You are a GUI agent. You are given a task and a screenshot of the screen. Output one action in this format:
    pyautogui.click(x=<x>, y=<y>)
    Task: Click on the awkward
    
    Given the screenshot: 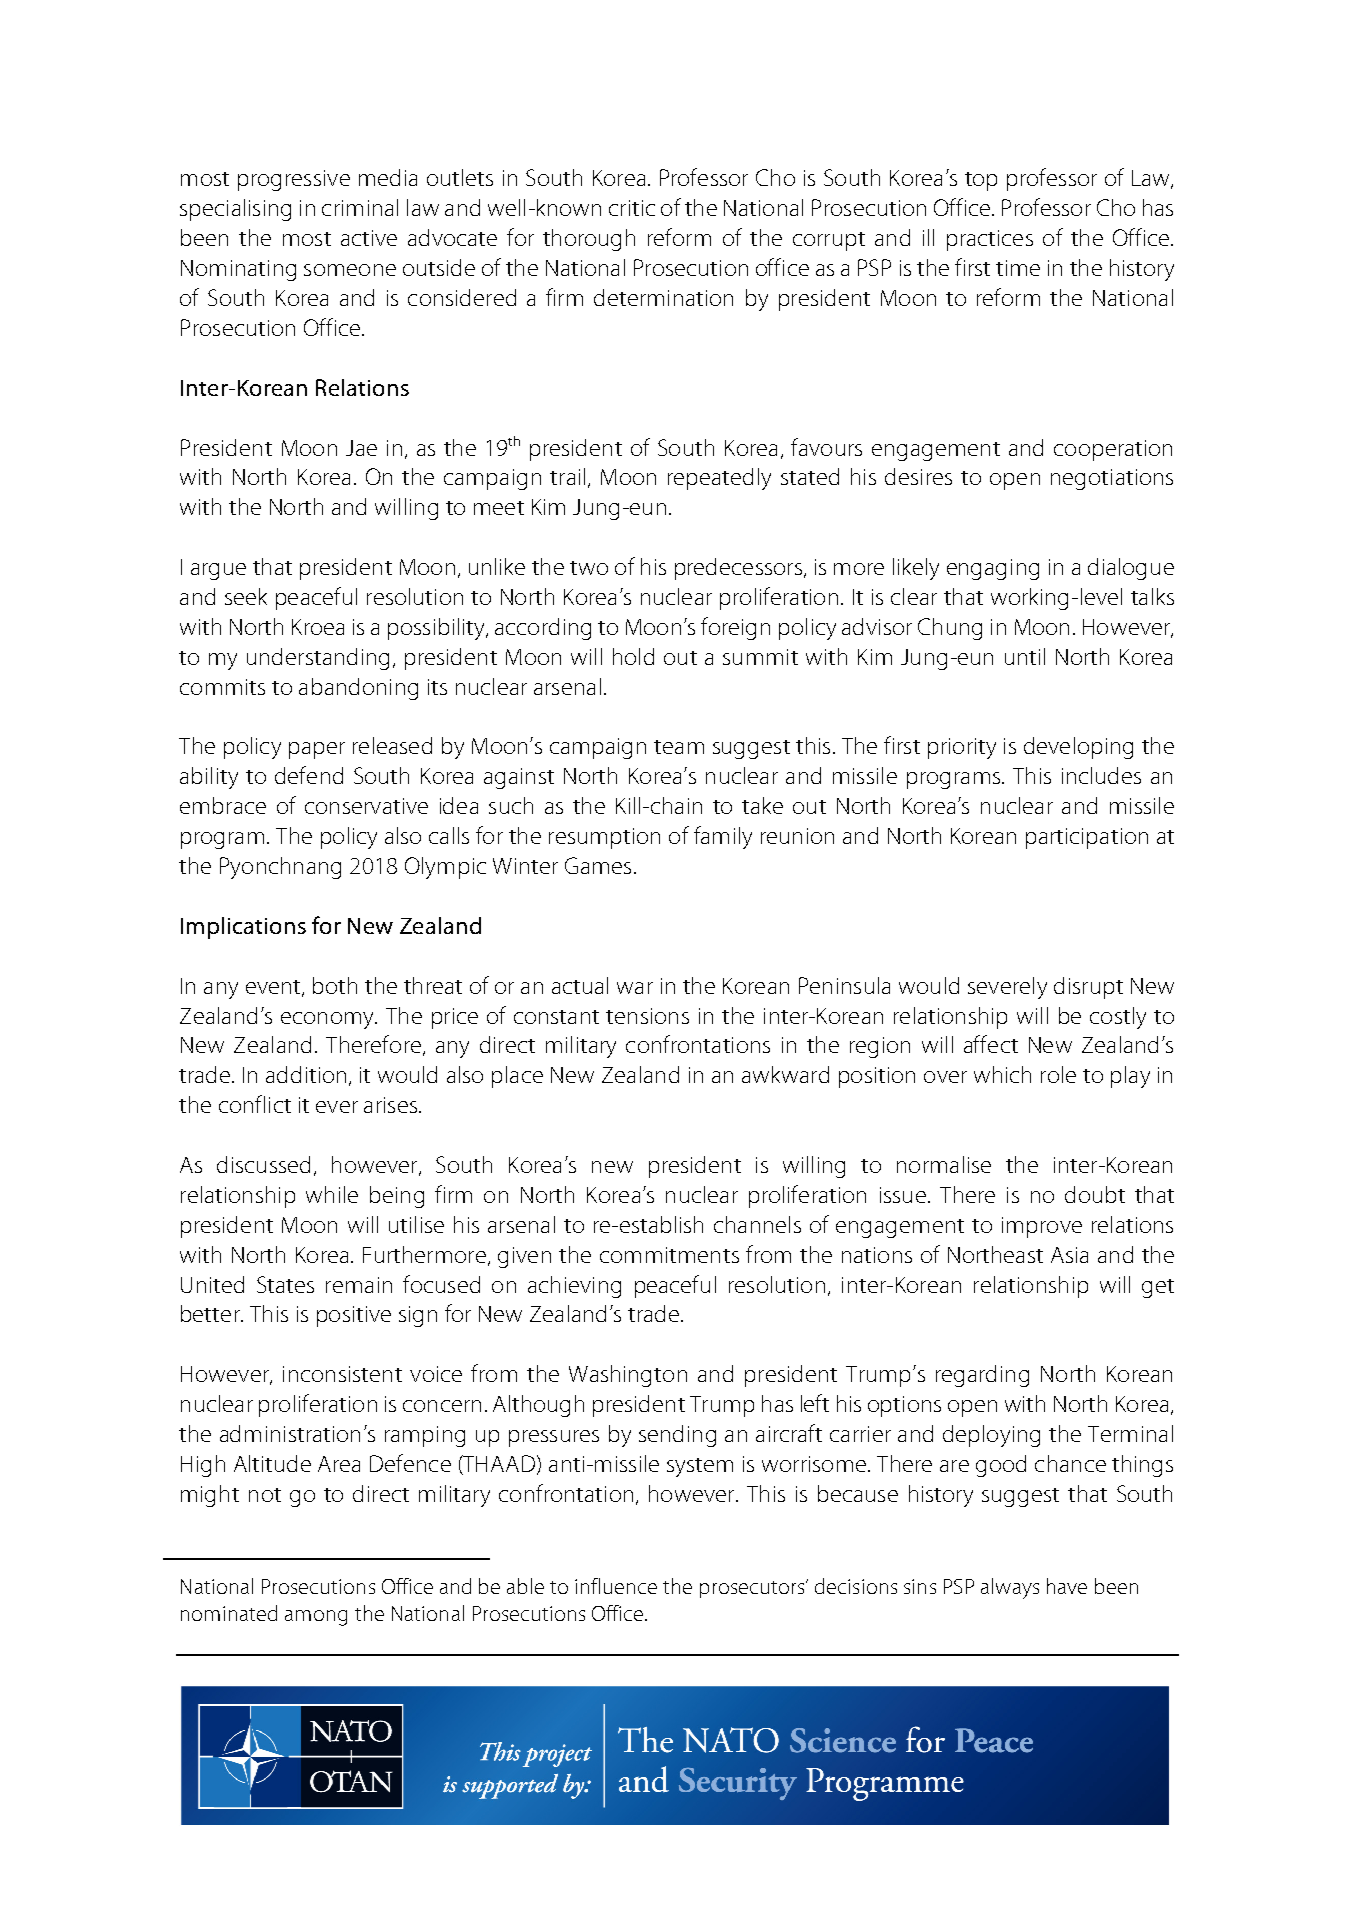 What is the action you would take?
    pyautogui.click(x=785, y=1074)
